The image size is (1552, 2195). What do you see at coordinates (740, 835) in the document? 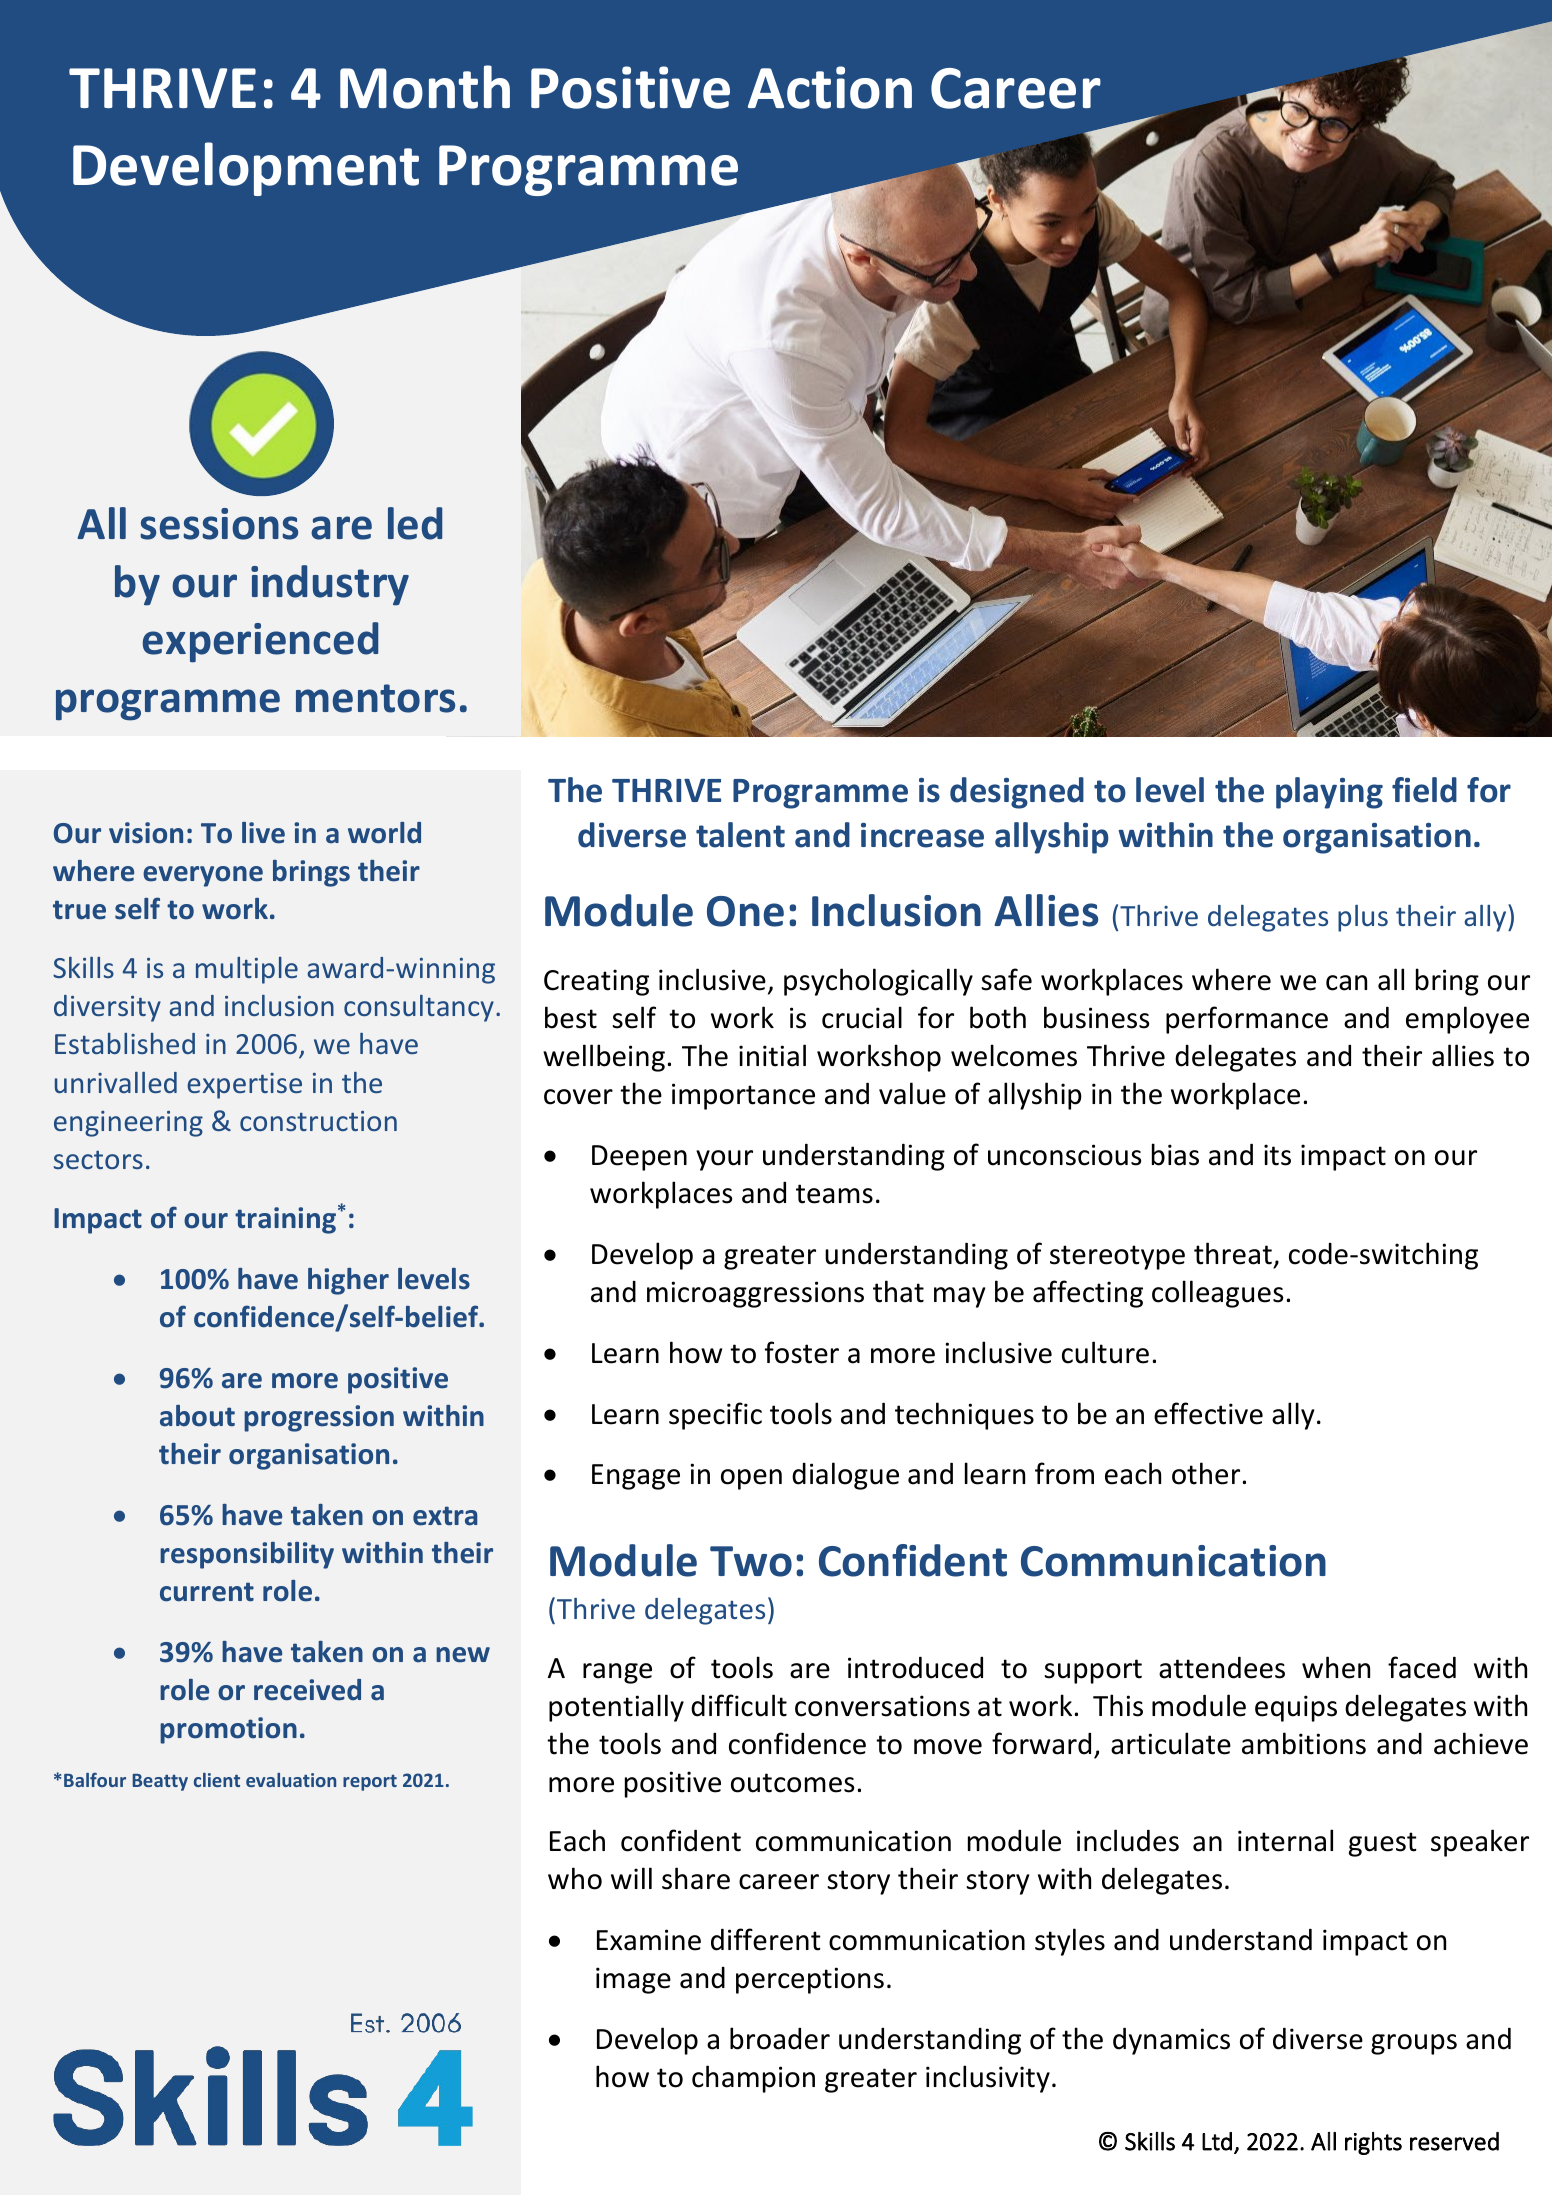
I see `talent` at bounding box center [740, 835].
